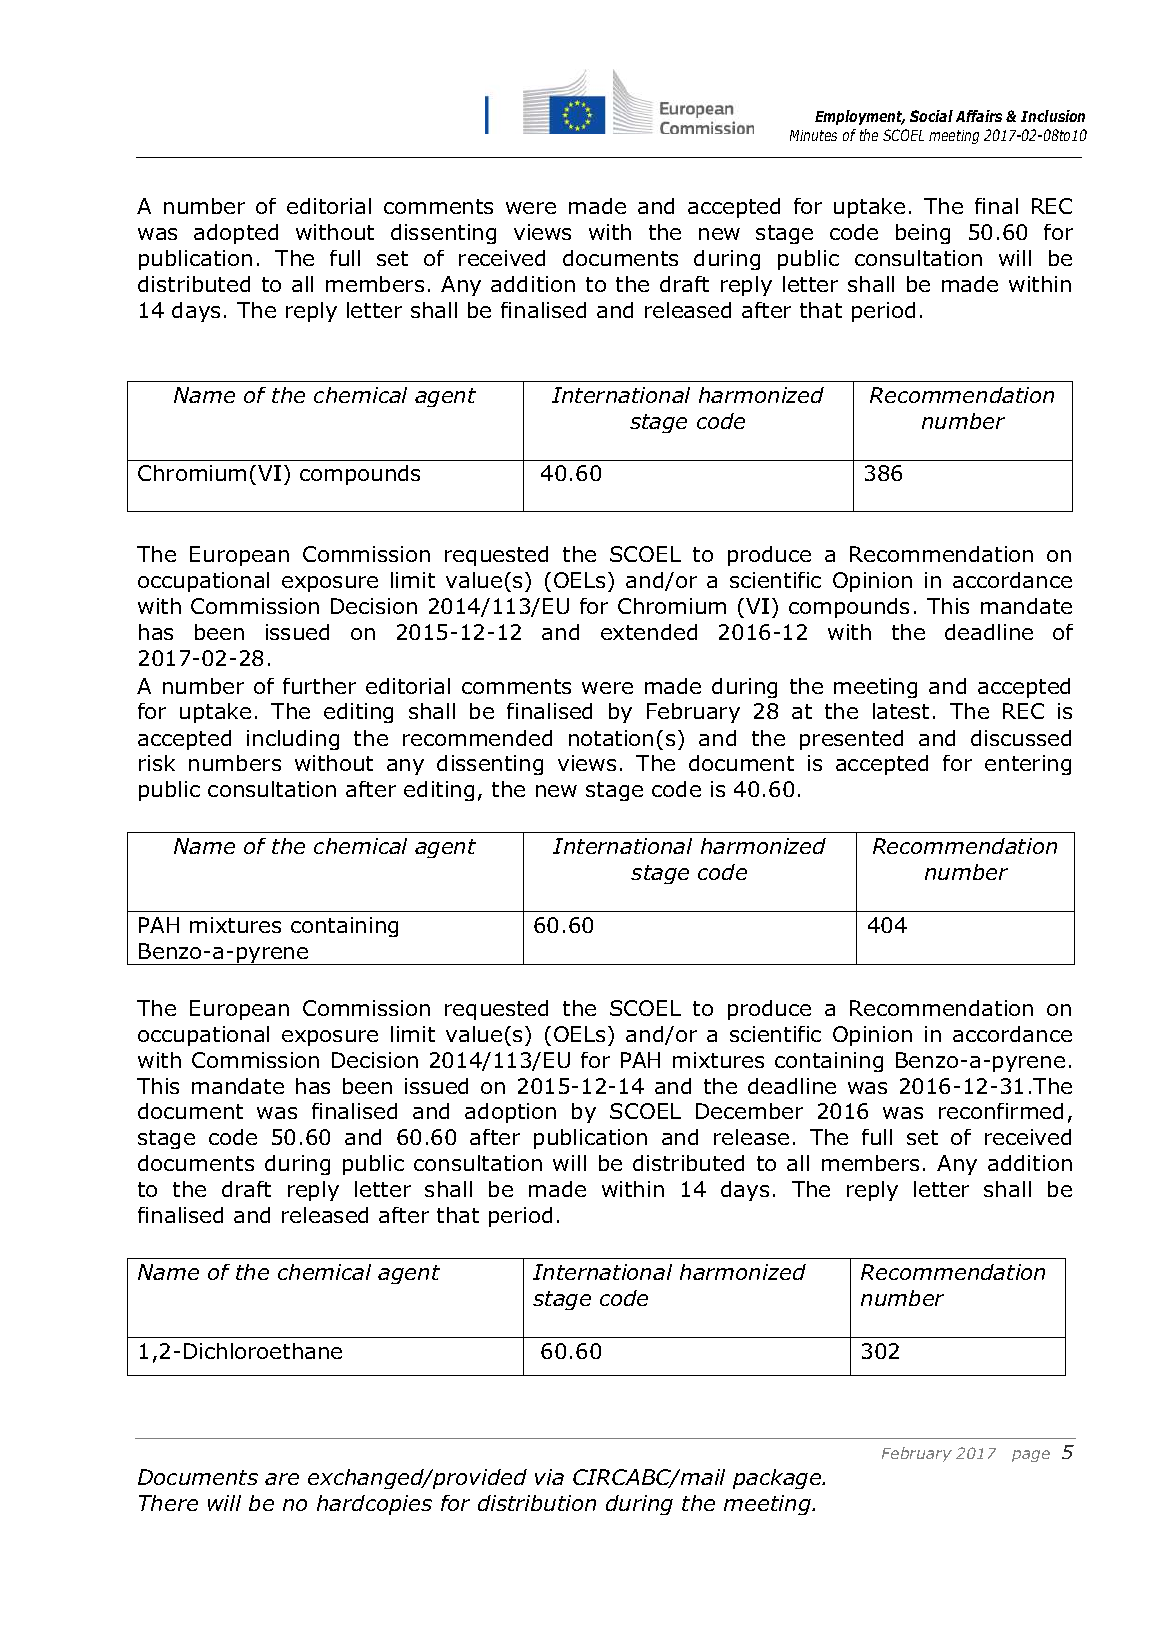  Describe the element at coordinates (931, 116) in the page. I see `Social` at that location.
